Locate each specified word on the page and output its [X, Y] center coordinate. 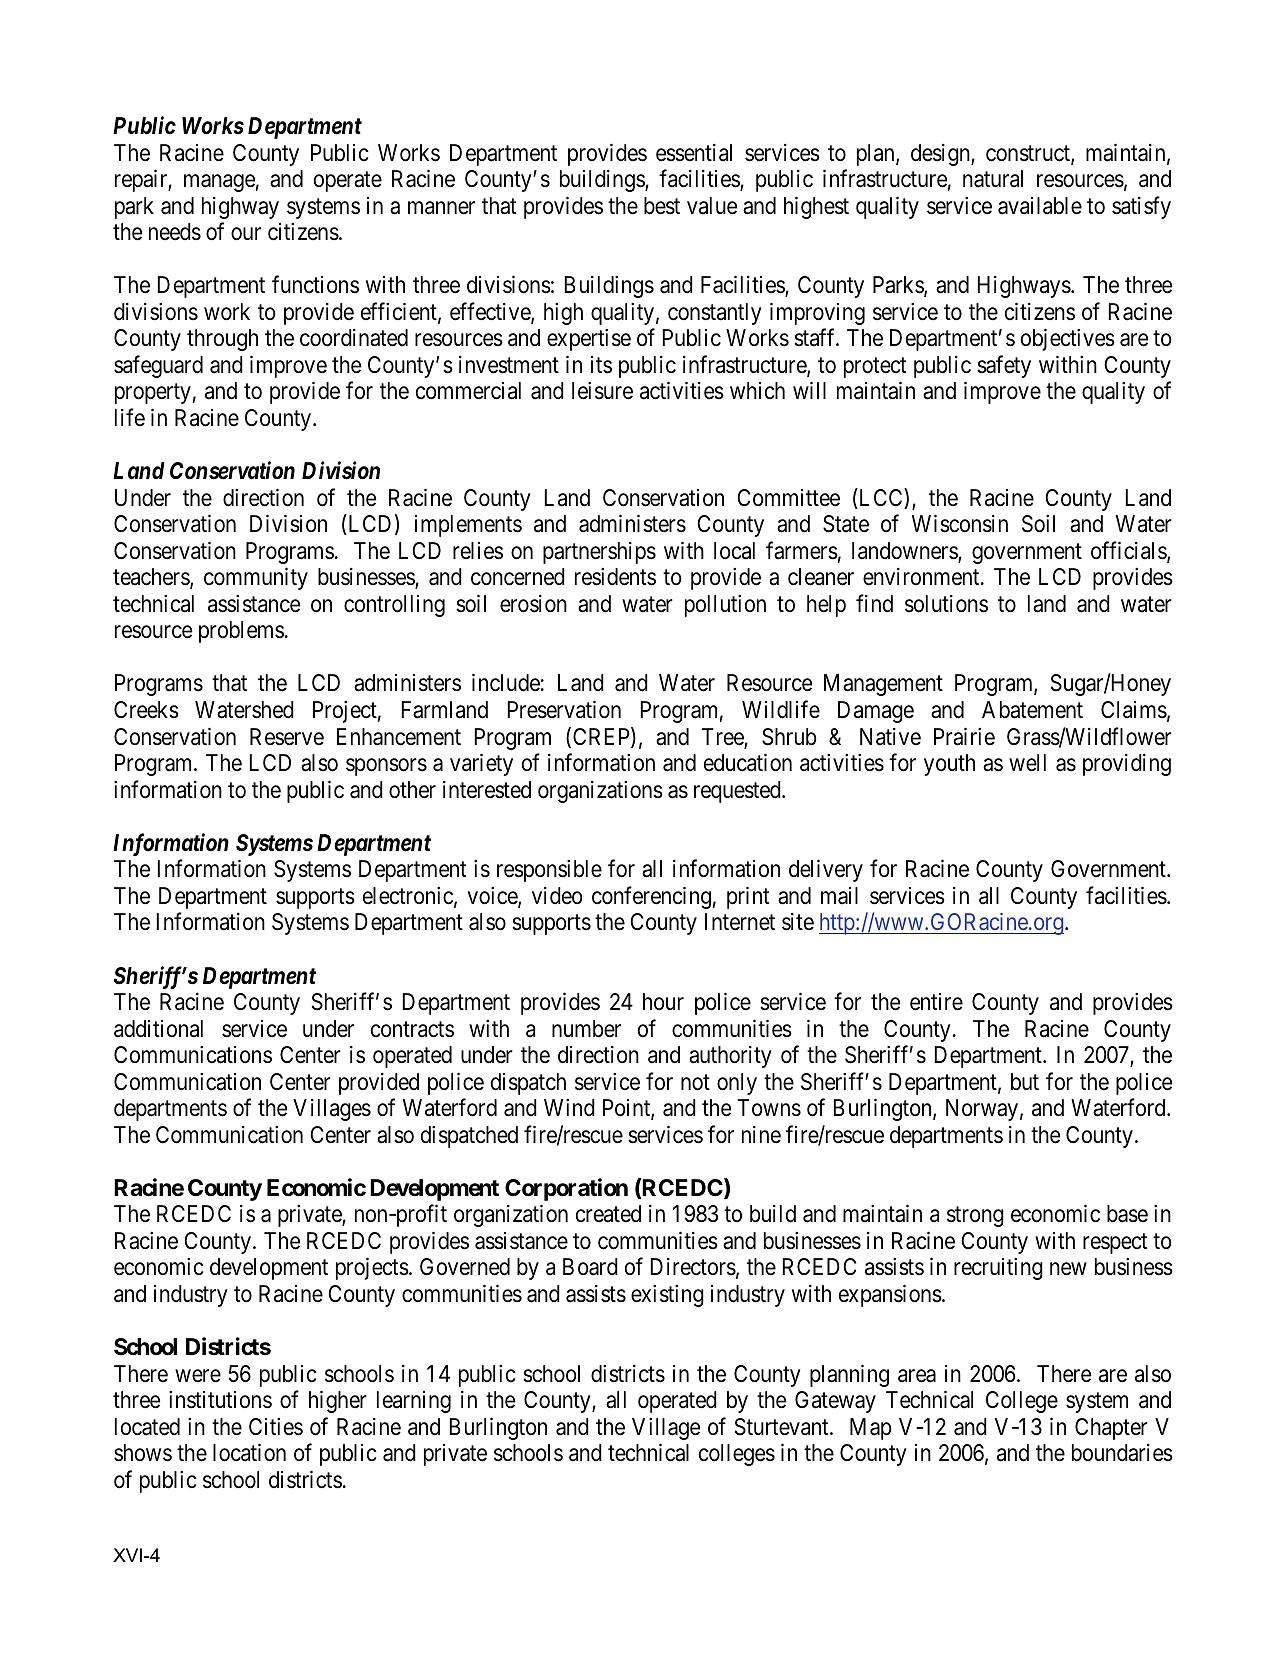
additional [158, 1029]
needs [175, 232]
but [1025, 1082]
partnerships [599, 553]
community [256, 579]
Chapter [1111, 1429]
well [1027, 763]
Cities [276, 1427]
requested [738, 792]
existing [667, 1296]
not [695, 1082]
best [662, 206]
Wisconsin [960, 523]
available [1040, 206]
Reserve [287, 737]
